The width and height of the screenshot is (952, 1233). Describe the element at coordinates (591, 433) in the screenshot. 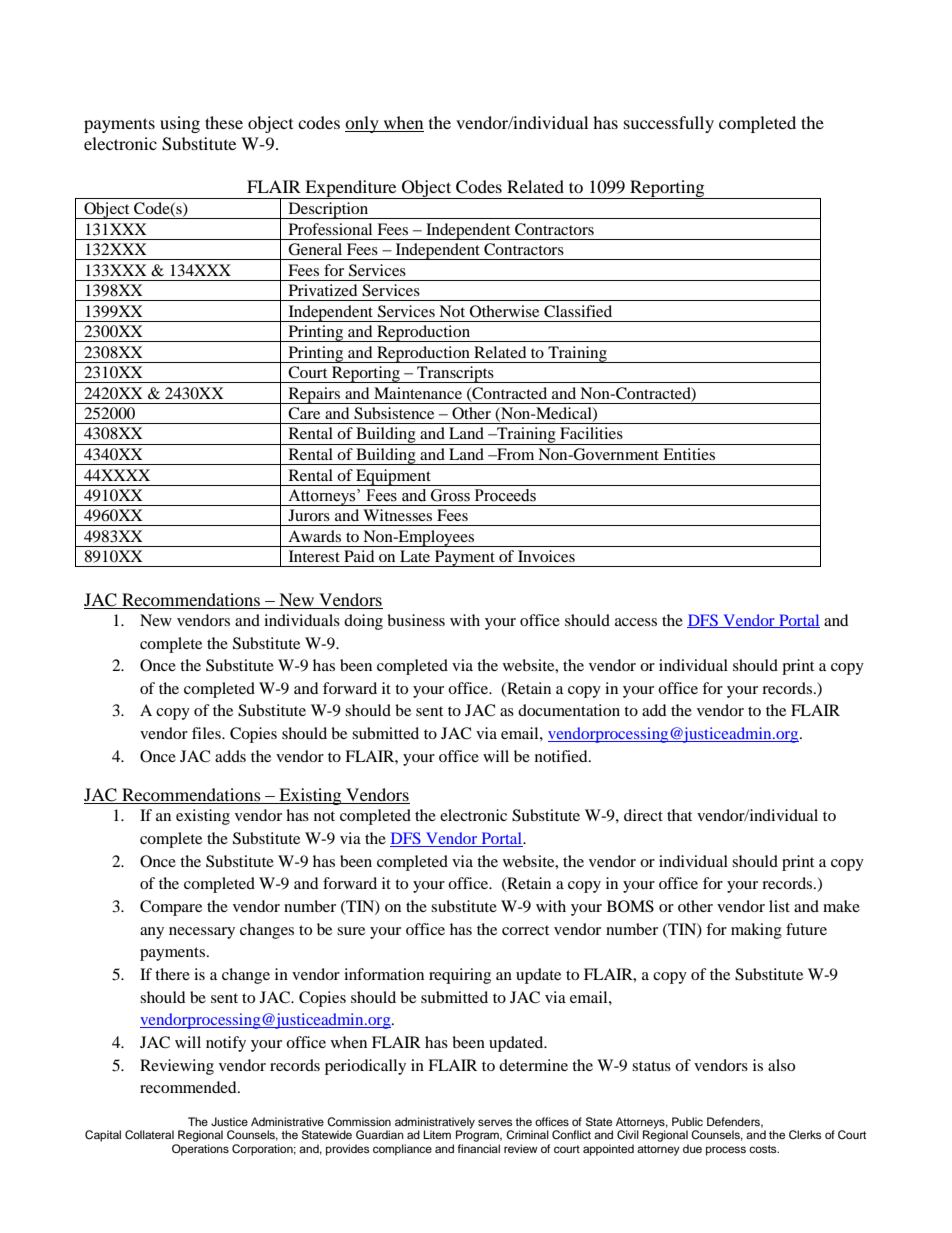

I see `Facilities` at that location.
